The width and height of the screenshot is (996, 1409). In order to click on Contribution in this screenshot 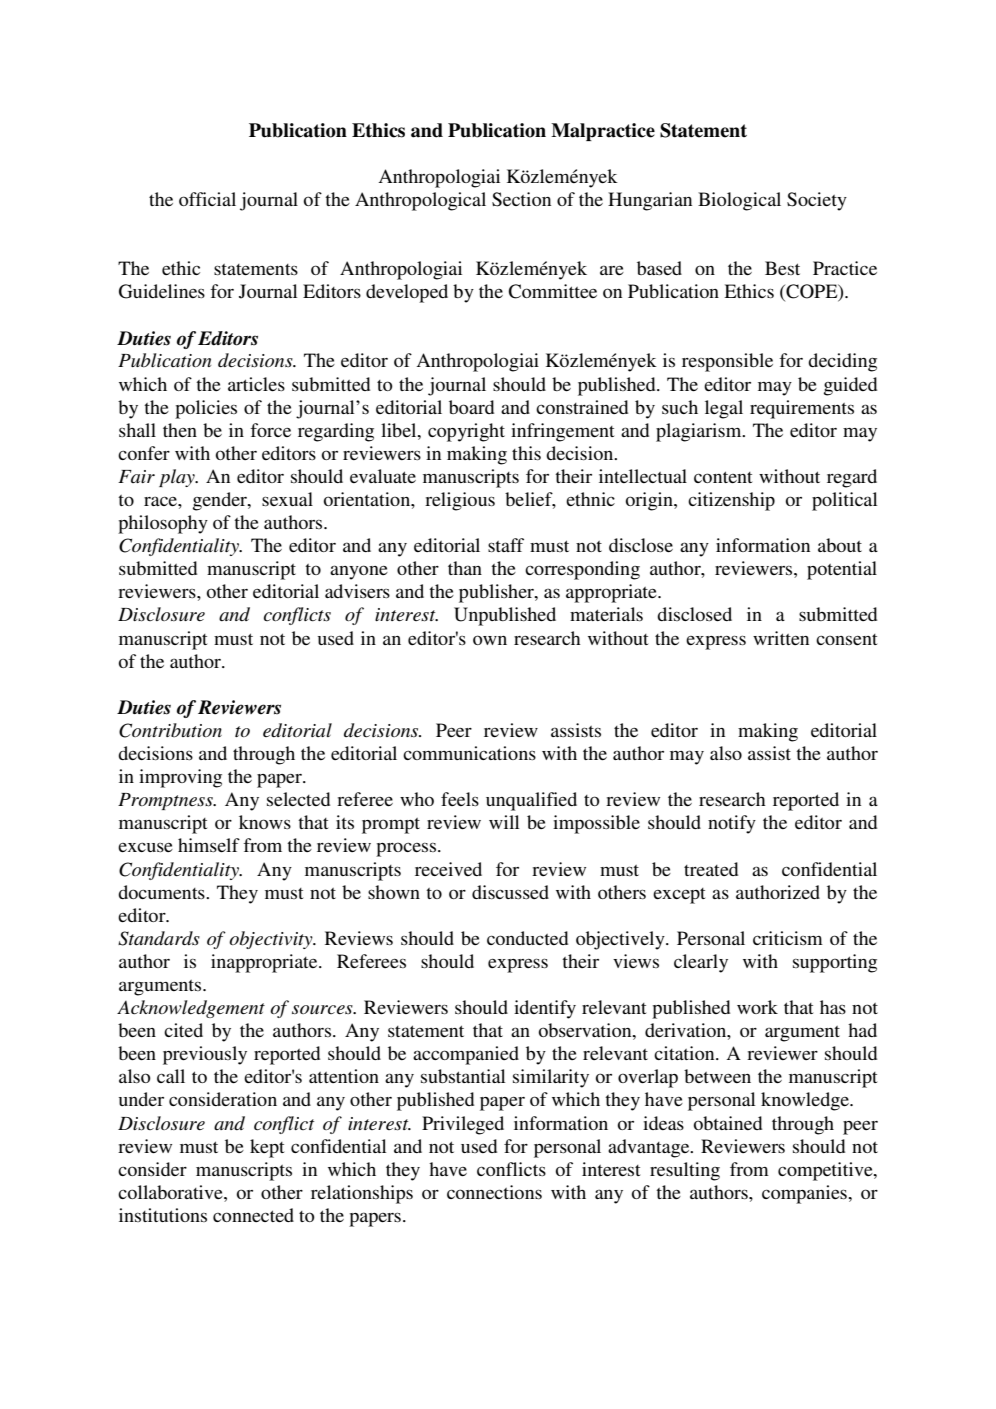, I will do `click(170, 730)`.
